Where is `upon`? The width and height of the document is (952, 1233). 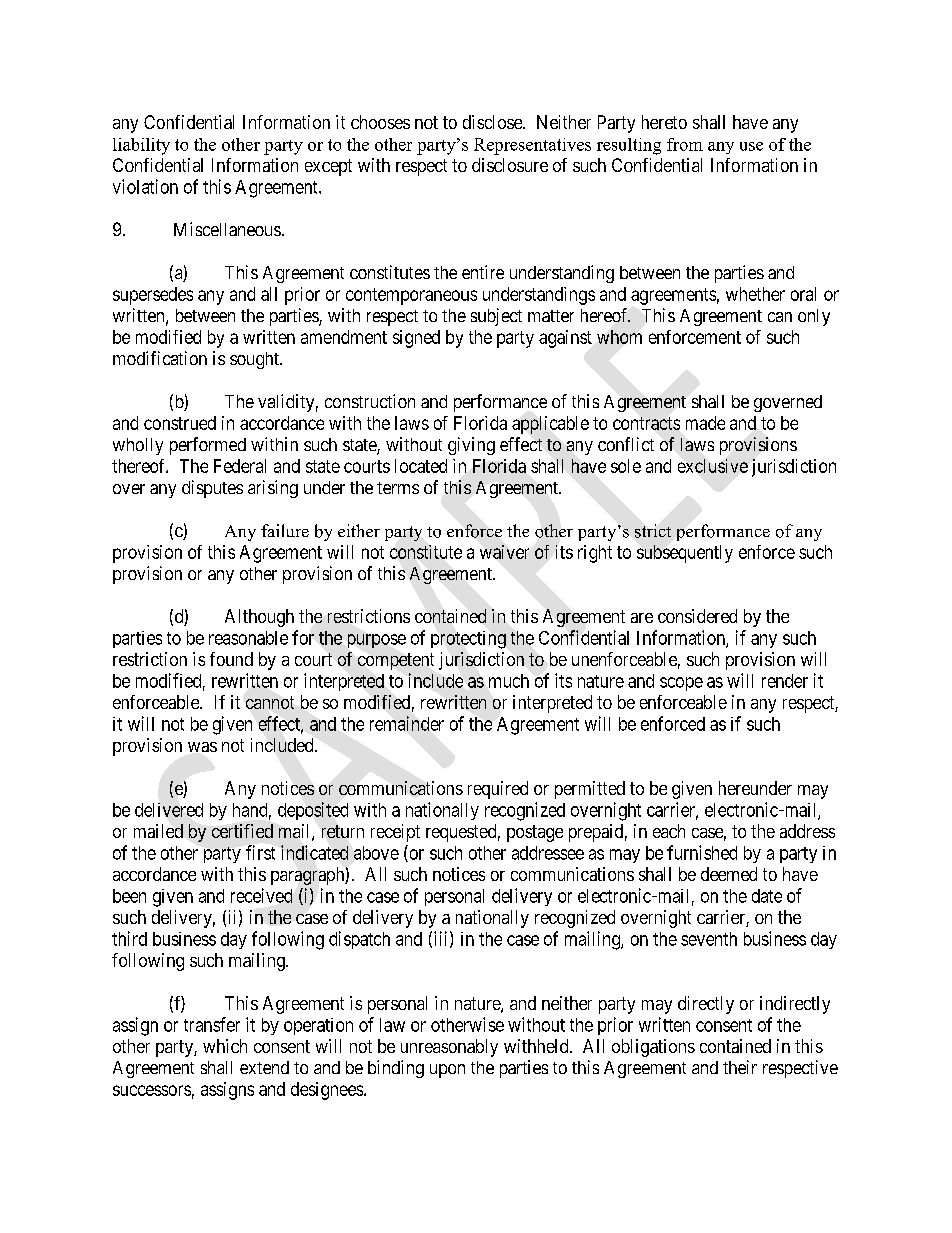
upon is located at coordinates (447, 1071).
